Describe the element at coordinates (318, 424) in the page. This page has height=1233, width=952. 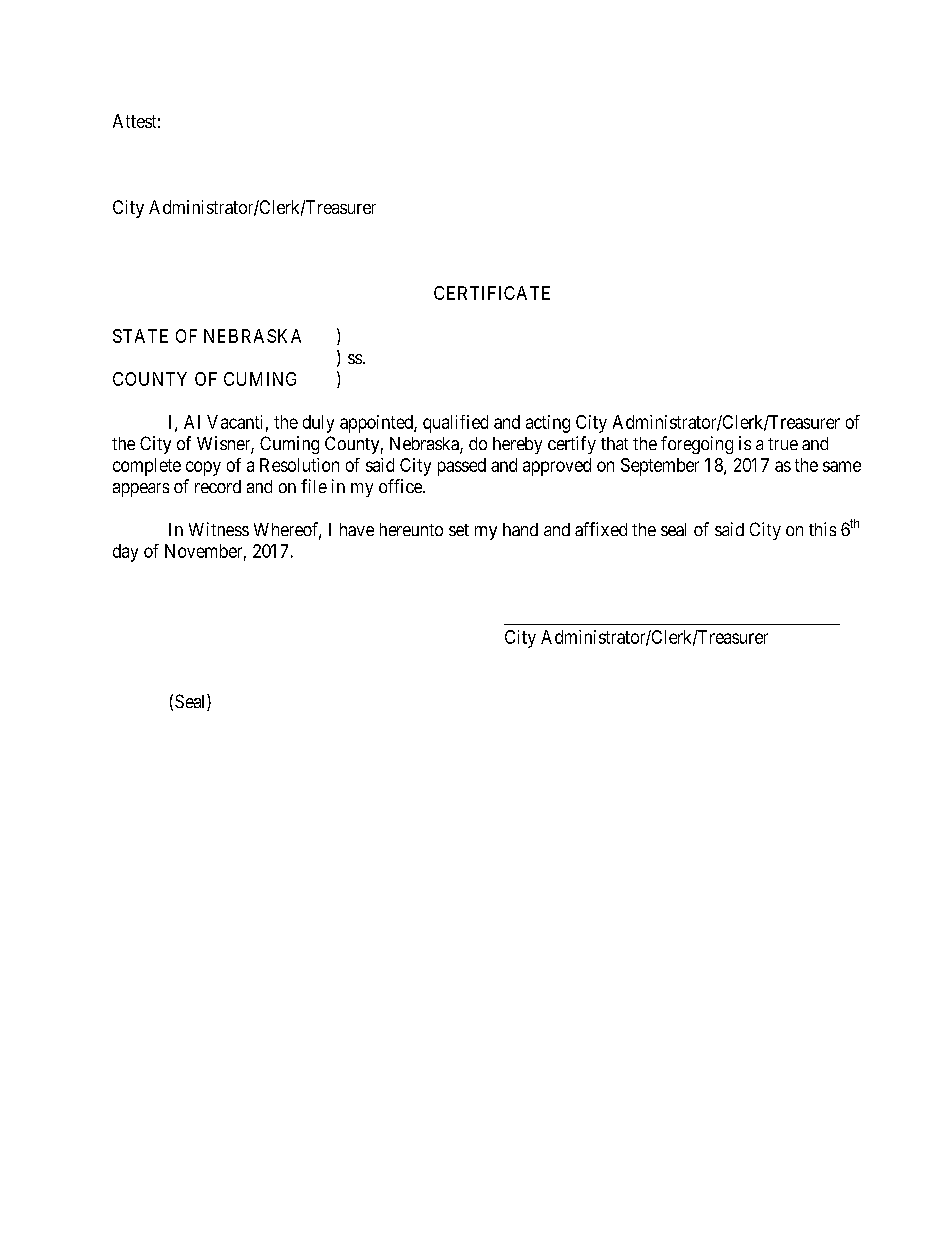
I see `duly` at that location.
